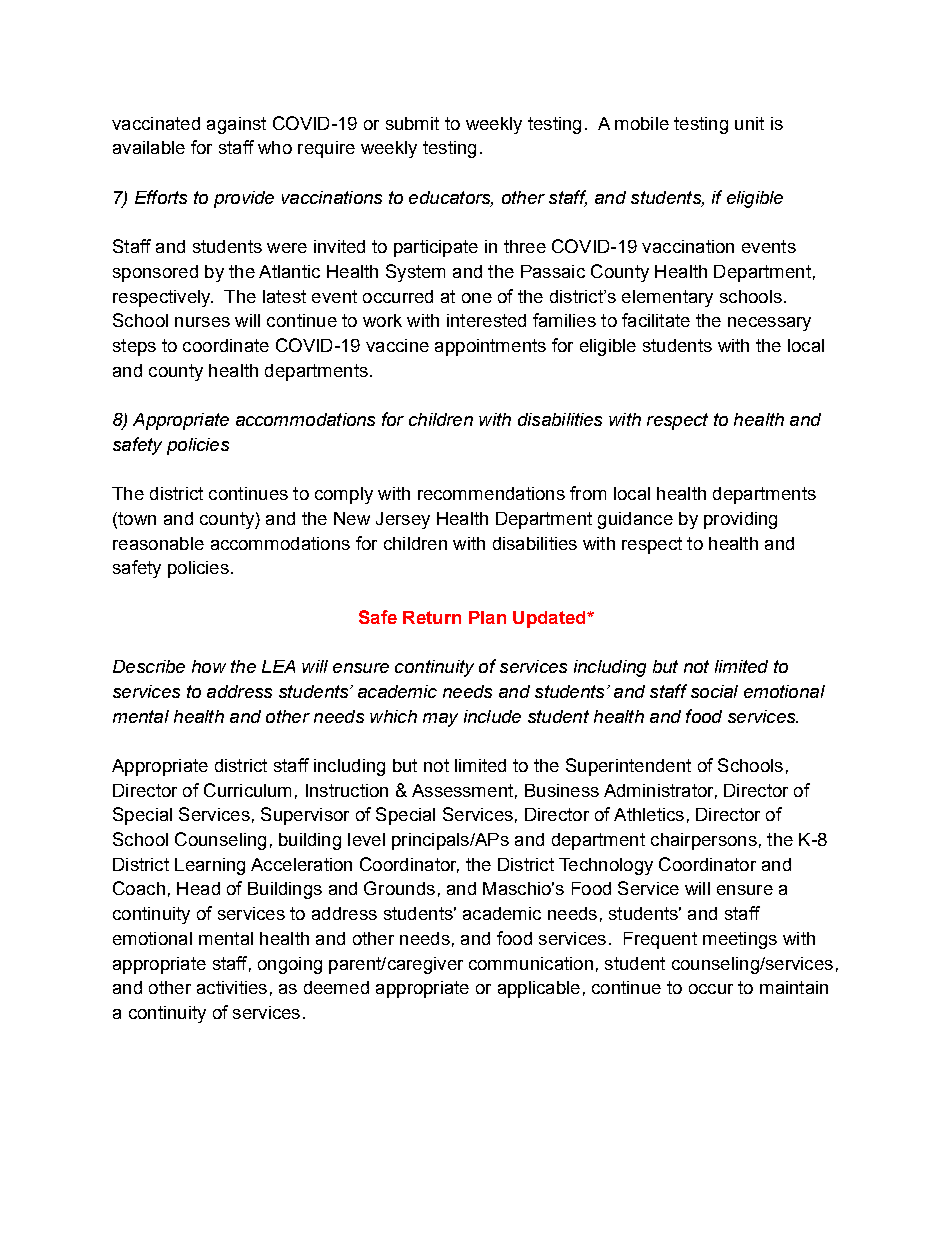 The image size is (952, 1233). Describe the element at coordinates (209, 666) in the screenshot. I see `how` at that location.
